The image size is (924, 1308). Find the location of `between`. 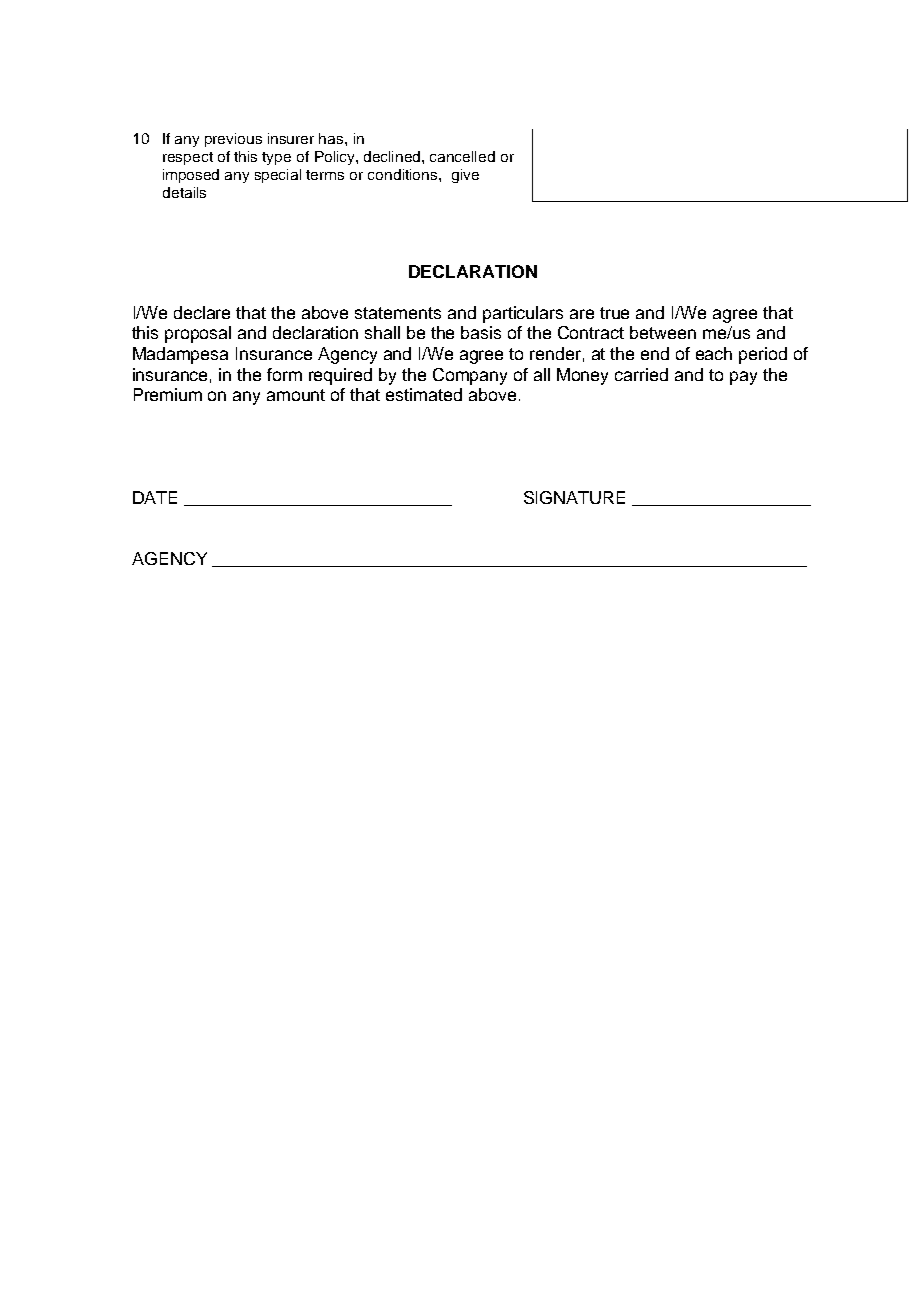

between is located at coordinates (663, 332).
